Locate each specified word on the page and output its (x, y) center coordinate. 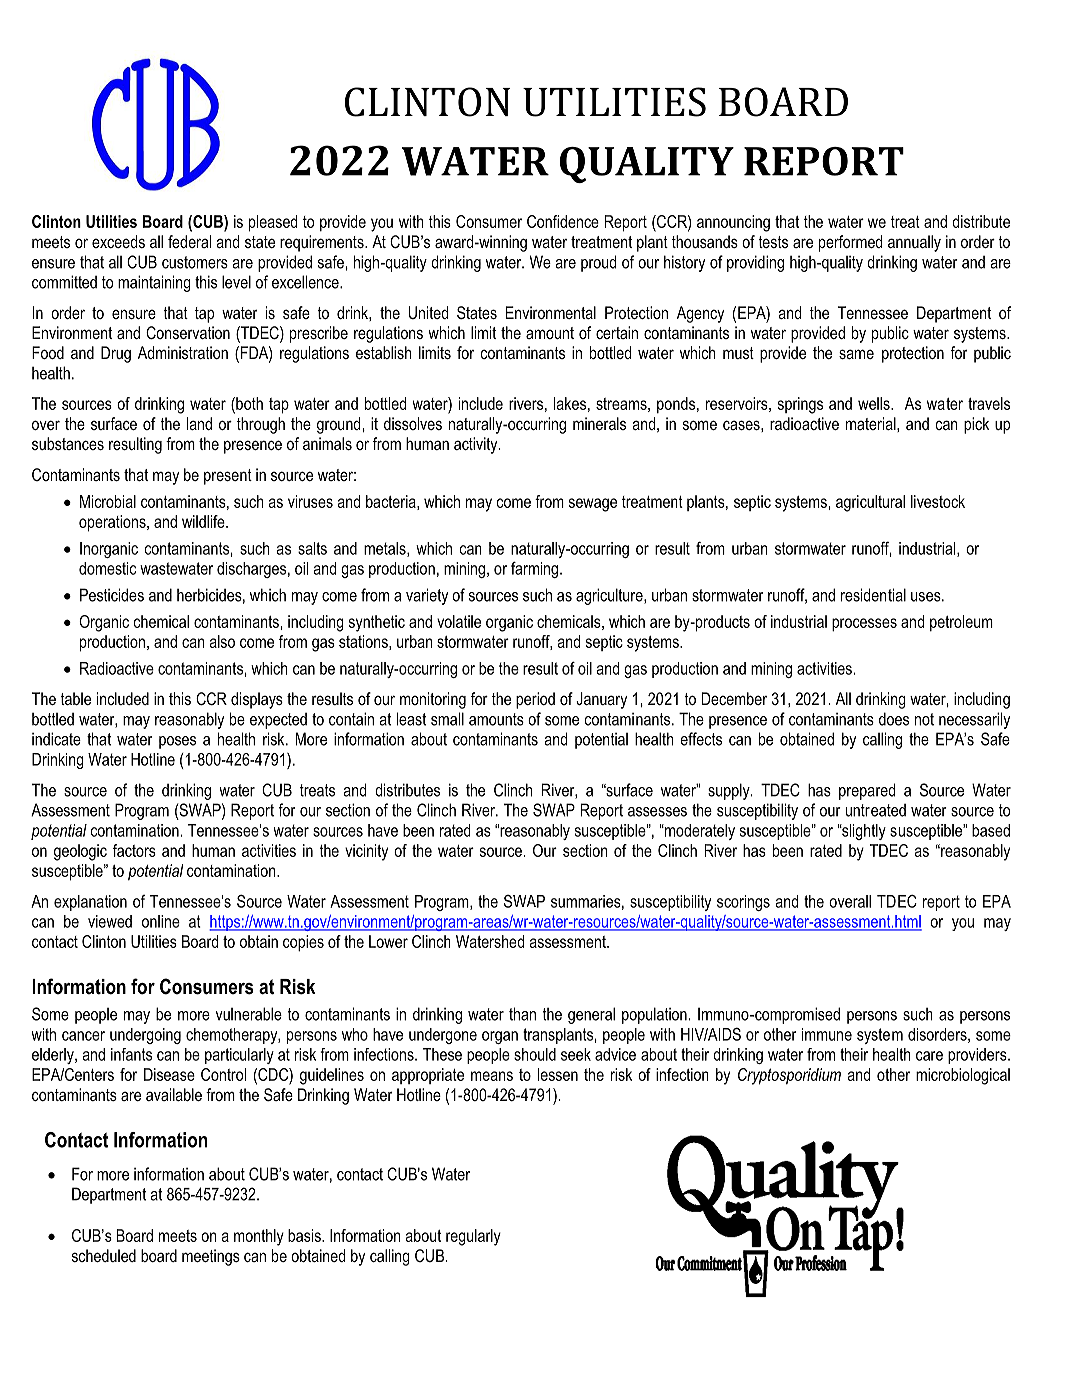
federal (189, 241)
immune (827, 1034)
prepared (867, 791)
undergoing (145, 1036)
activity (477, 445)
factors (134, 850)
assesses (657, 812)
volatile (459, 621)
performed (850, 243)
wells (875, 403)
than (522, 1014)
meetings (211, 1257)
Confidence (563, 221)
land (199, 423)
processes (864, 625)
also (222, 641)
